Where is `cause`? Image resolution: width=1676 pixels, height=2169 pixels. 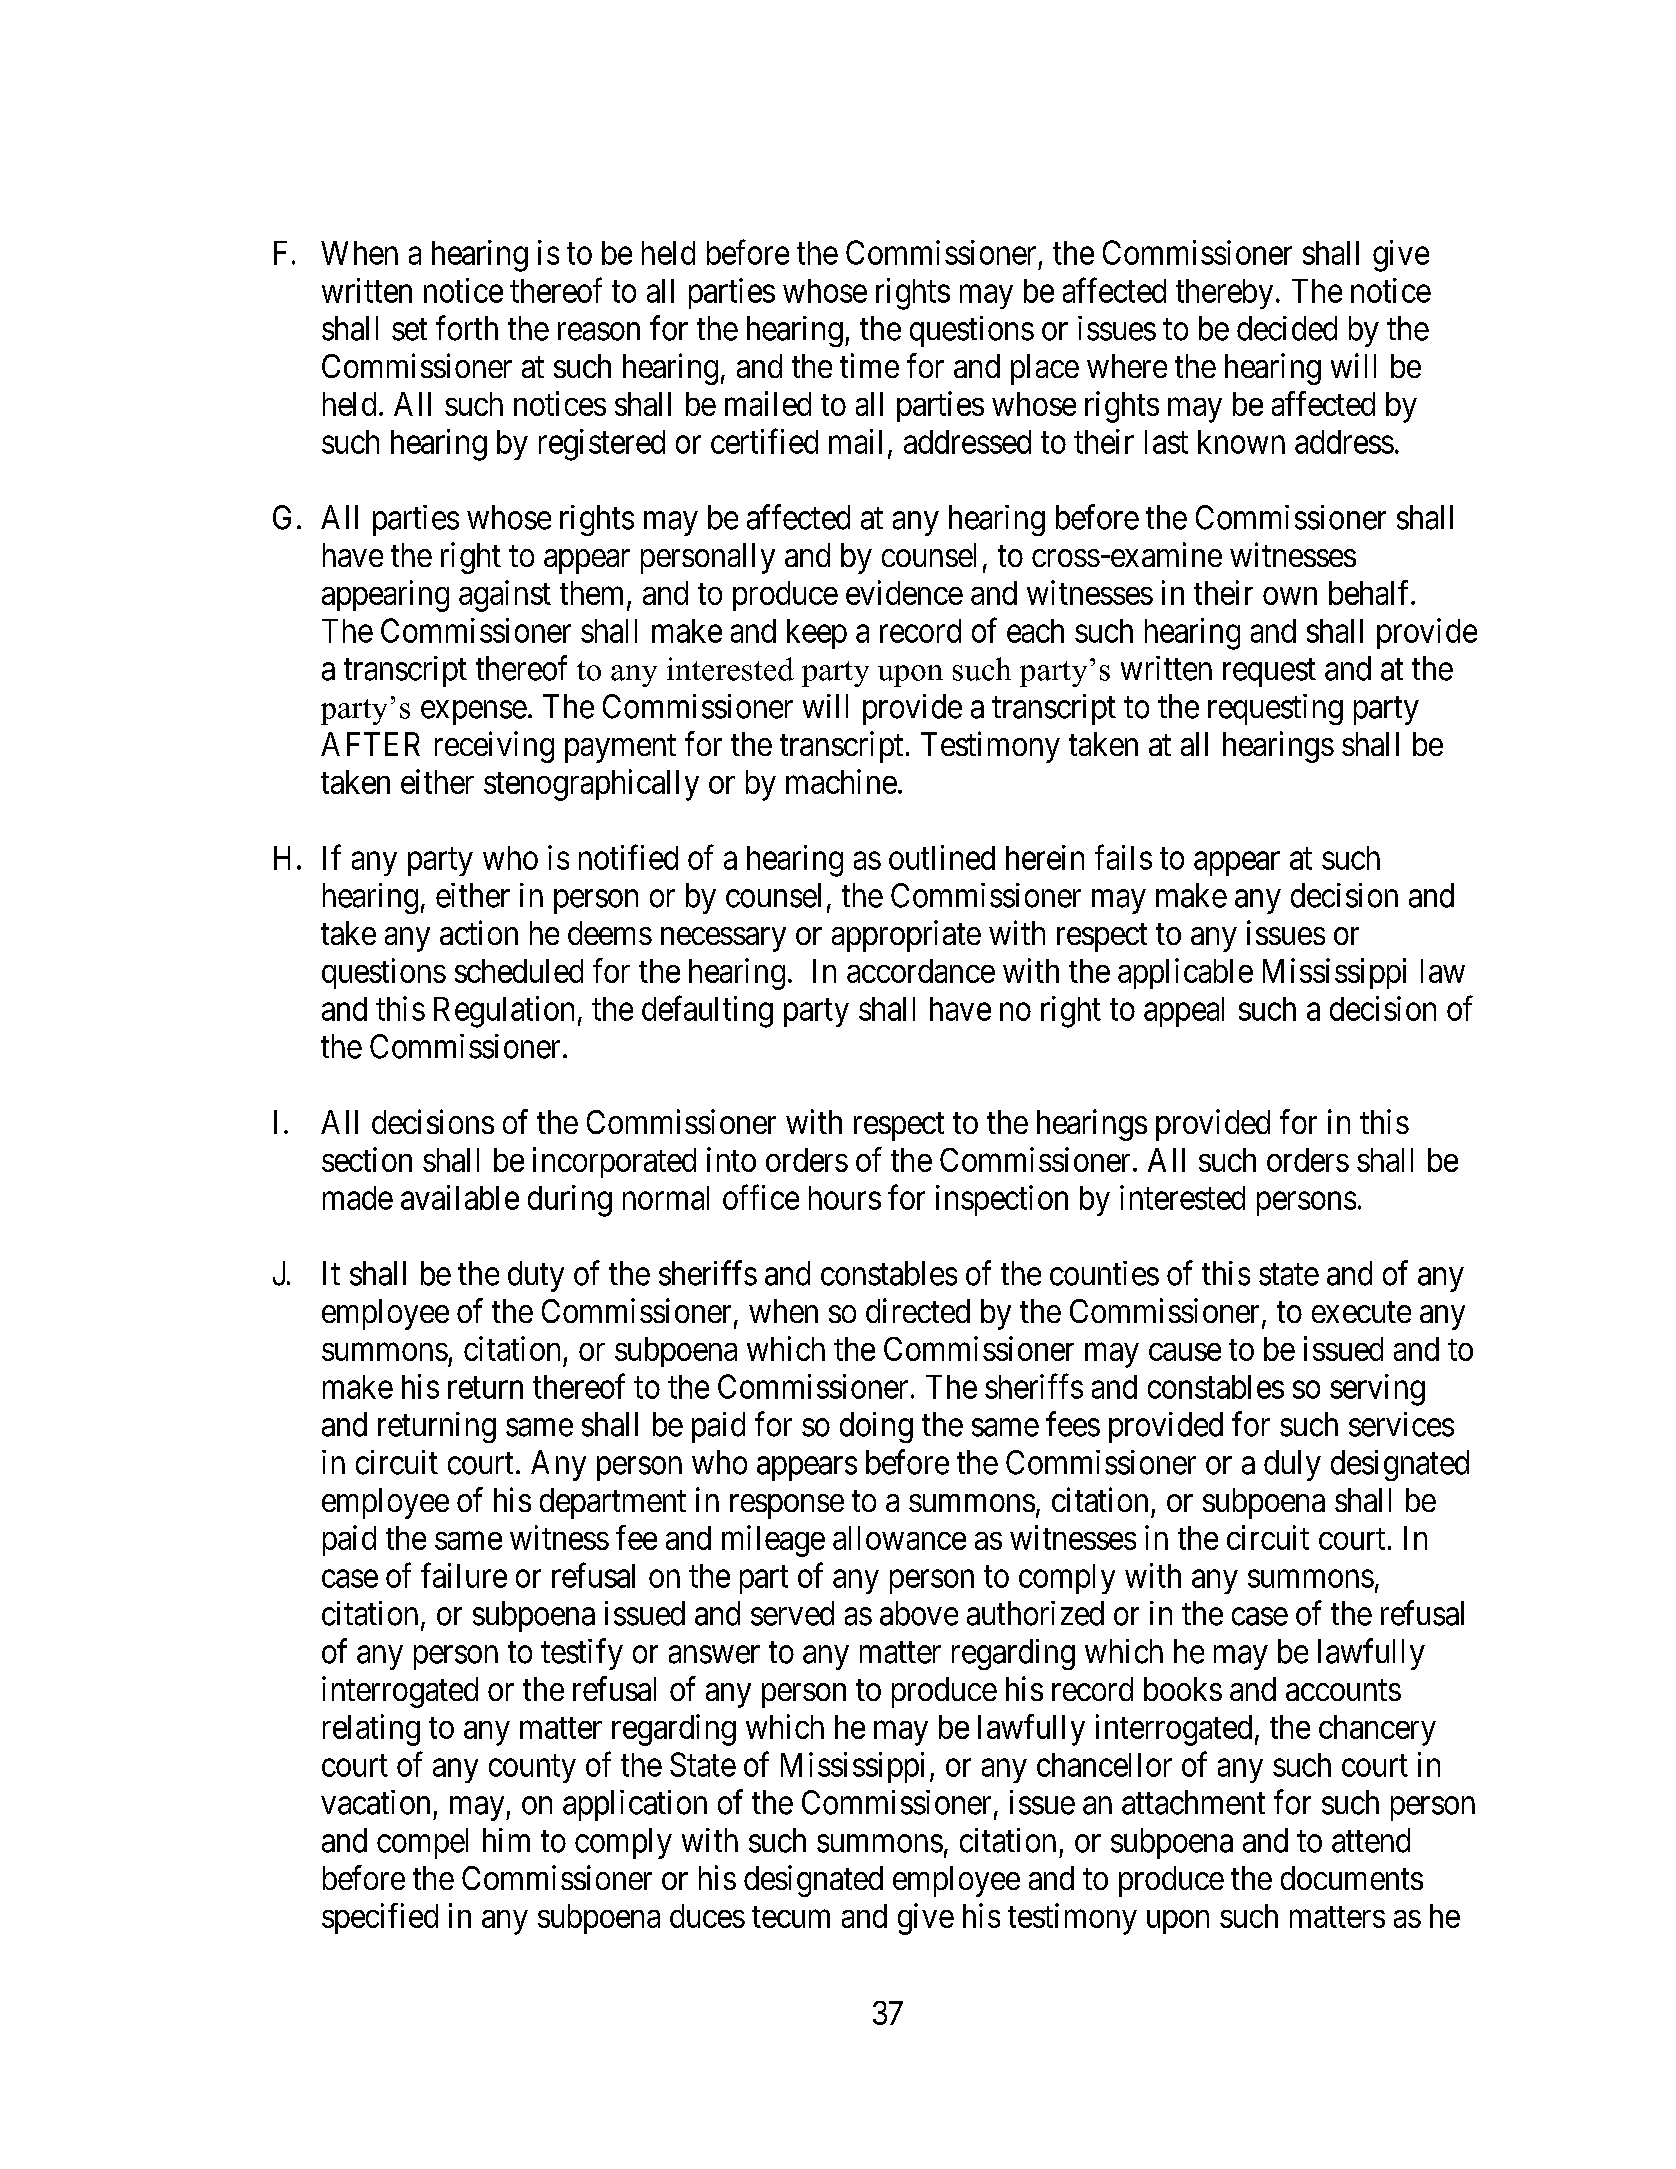 cause is located at coordinates (1185, 1352).
